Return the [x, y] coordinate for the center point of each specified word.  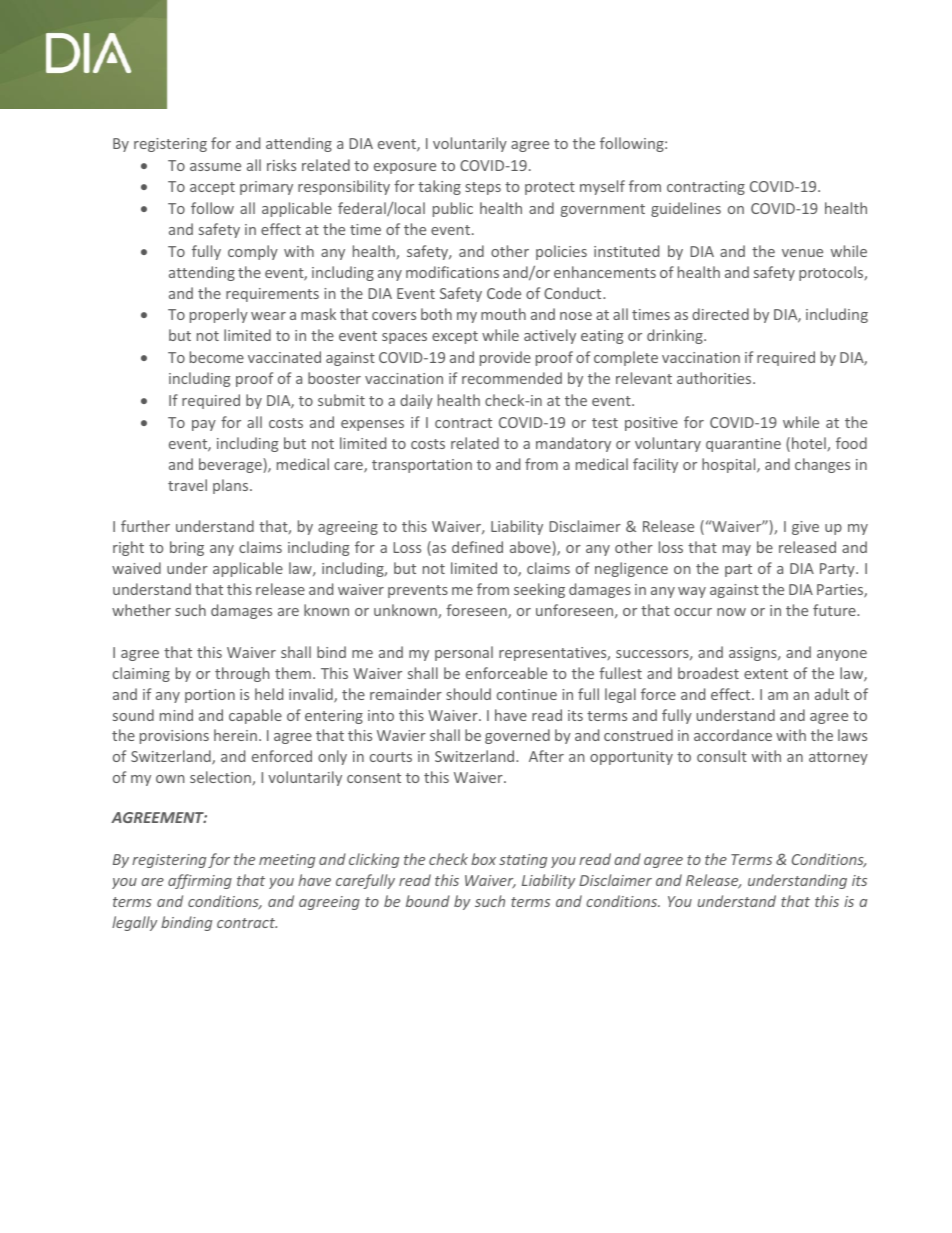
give [805, 528]
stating [523, 861]
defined [477, 547]
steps [483, 188]
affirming [200, 881]
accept [212, 188]
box [483, 859]
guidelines [686, 209]
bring [187, 548]
